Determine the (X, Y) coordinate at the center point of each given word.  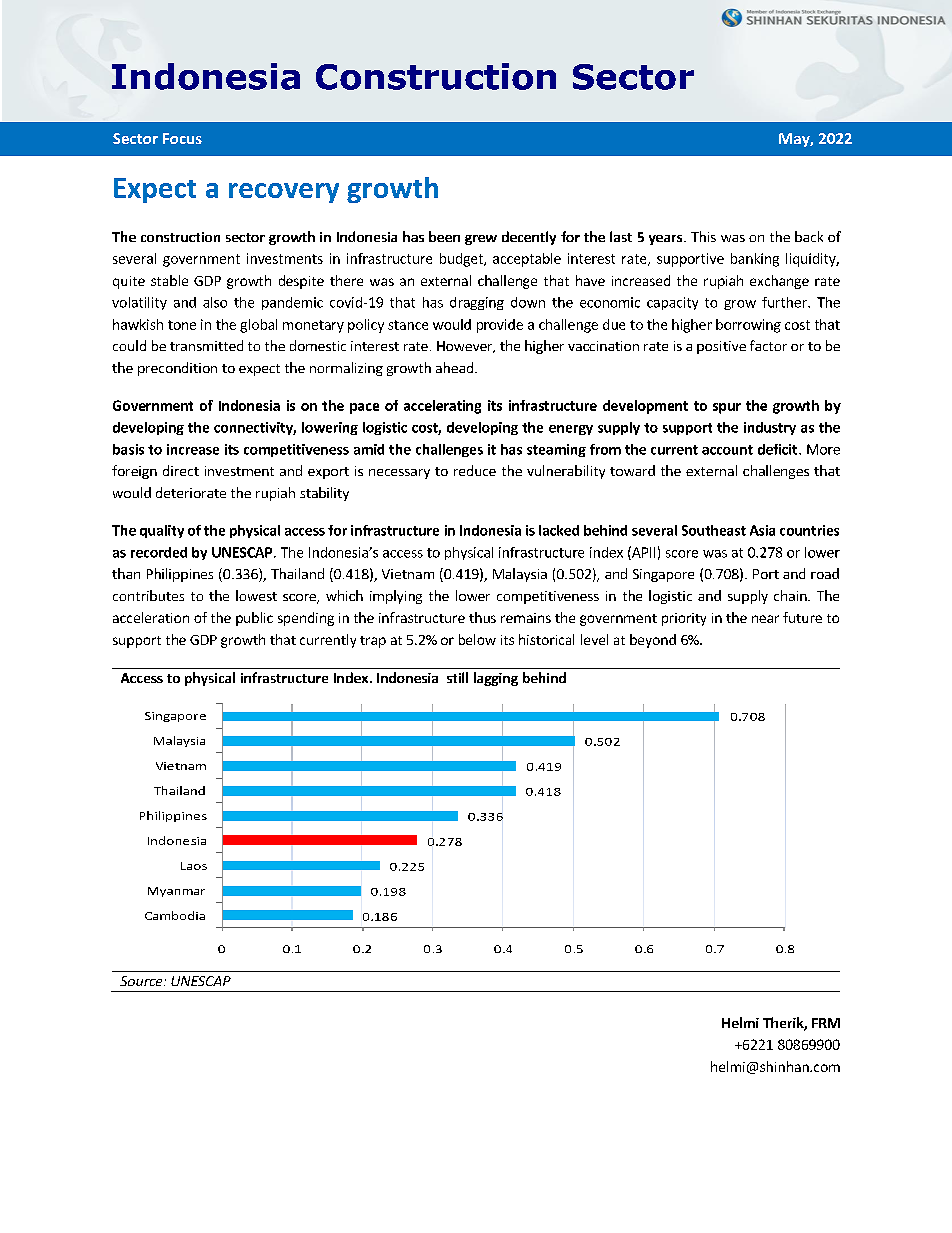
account (727, 450)
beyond (653, 641)
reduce (475, 470)
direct (181, 470)
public (254, 619)
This (703, 236)
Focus (182, 138)
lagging (496, 679)
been (444, 236)
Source (142, 981)
